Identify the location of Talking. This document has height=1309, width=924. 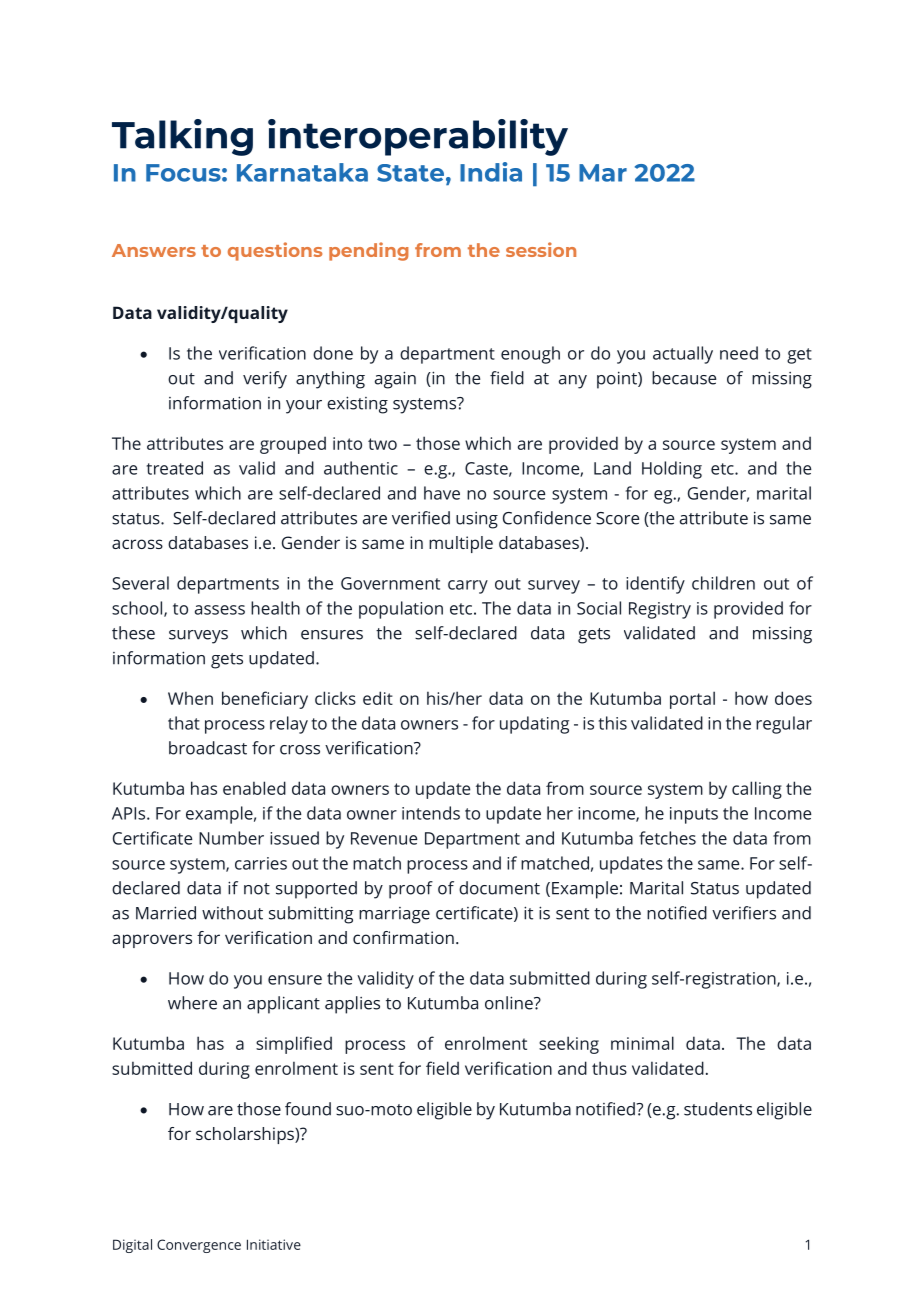
(182, 137).
